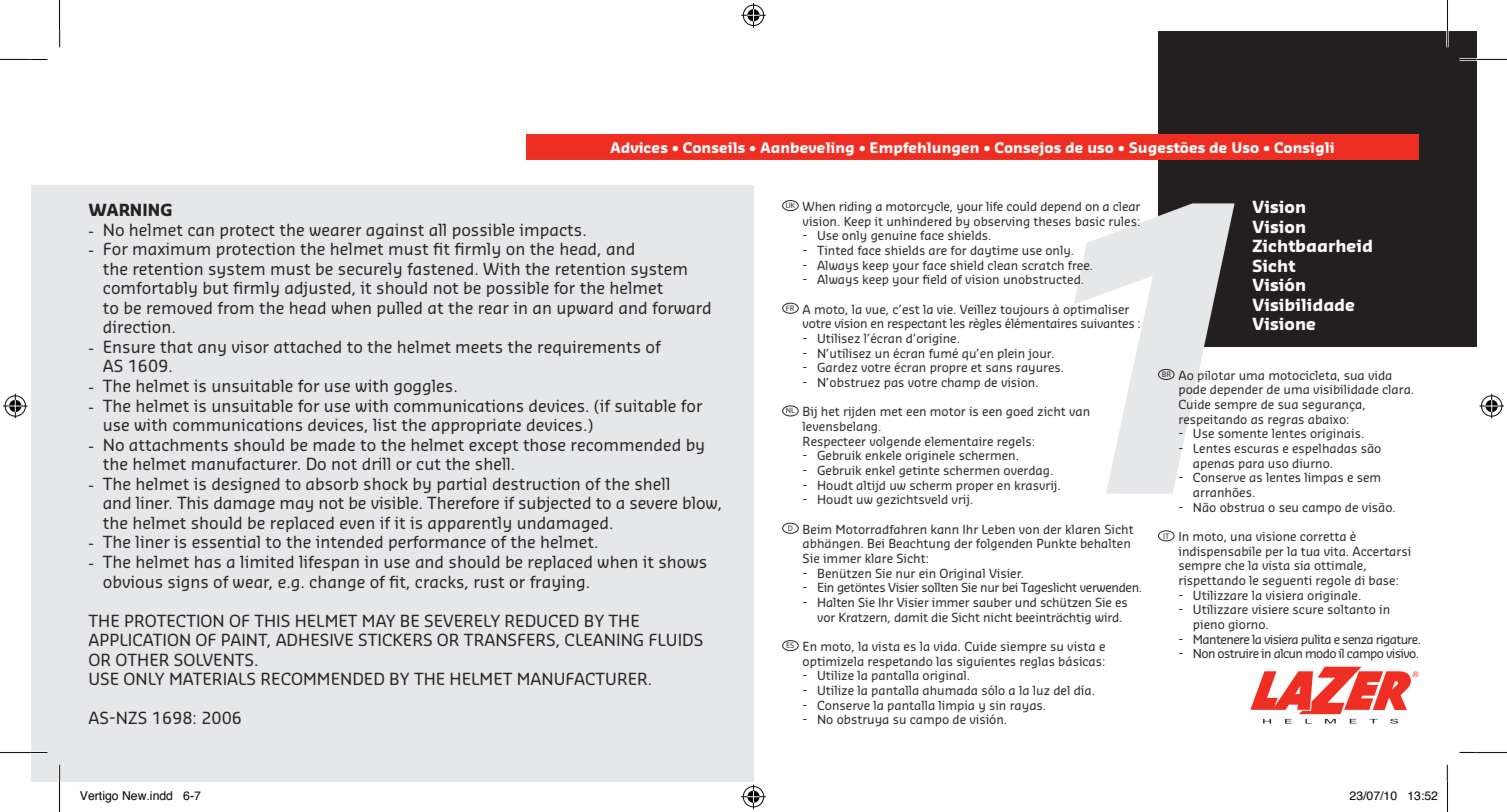 Image resolution: width=1507 pixels, height=812 pixels. Describe the element at coordinates (130, 209) in the screenshot. I see `WARNING` at that location.
